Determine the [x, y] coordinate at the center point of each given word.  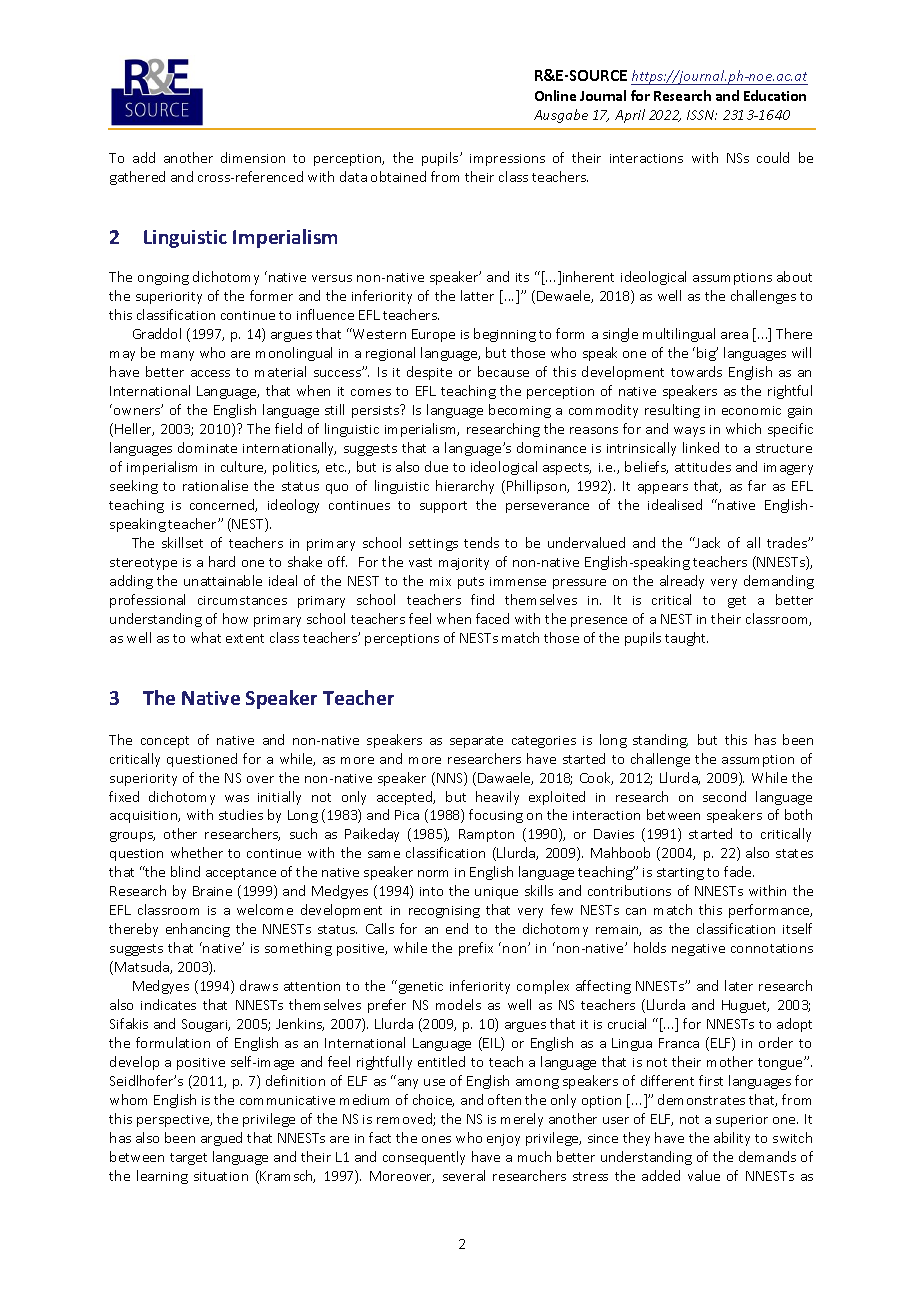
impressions [507, 160]
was [237, 798]
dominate [207, 447]
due [436, 466]
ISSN [702, 115]
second [724, 796]
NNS [451, 779]
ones [436, 1139]
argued [221, 1139]
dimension [253, 157]
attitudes [703, 466]
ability [732, 1139]
